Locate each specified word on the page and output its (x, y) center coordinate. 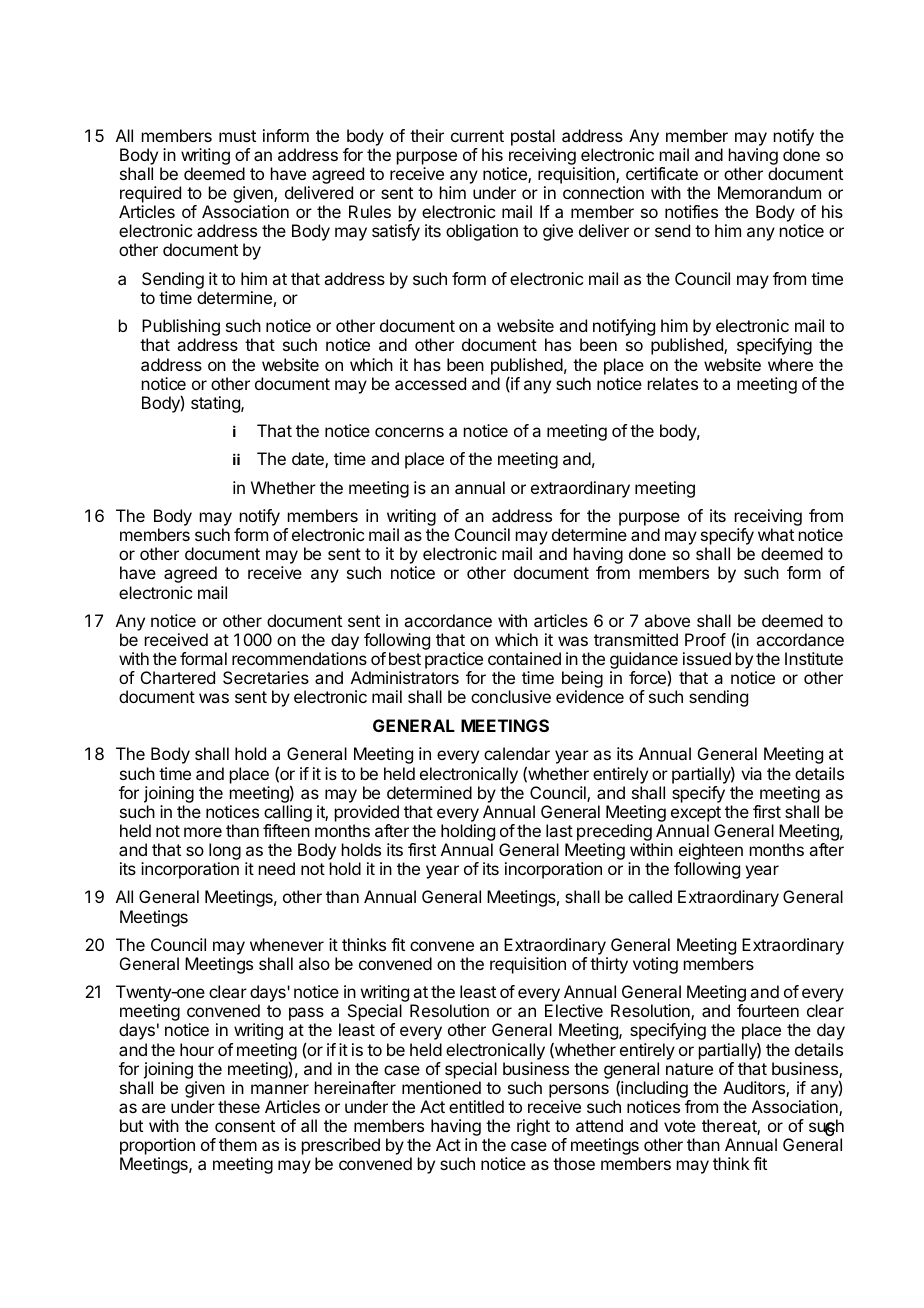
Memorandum (769, 192)
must (237, 136)
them (238, 1144)
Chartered (178, 677)
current (477, 136)
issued (707, 658)
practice (454, 662)
